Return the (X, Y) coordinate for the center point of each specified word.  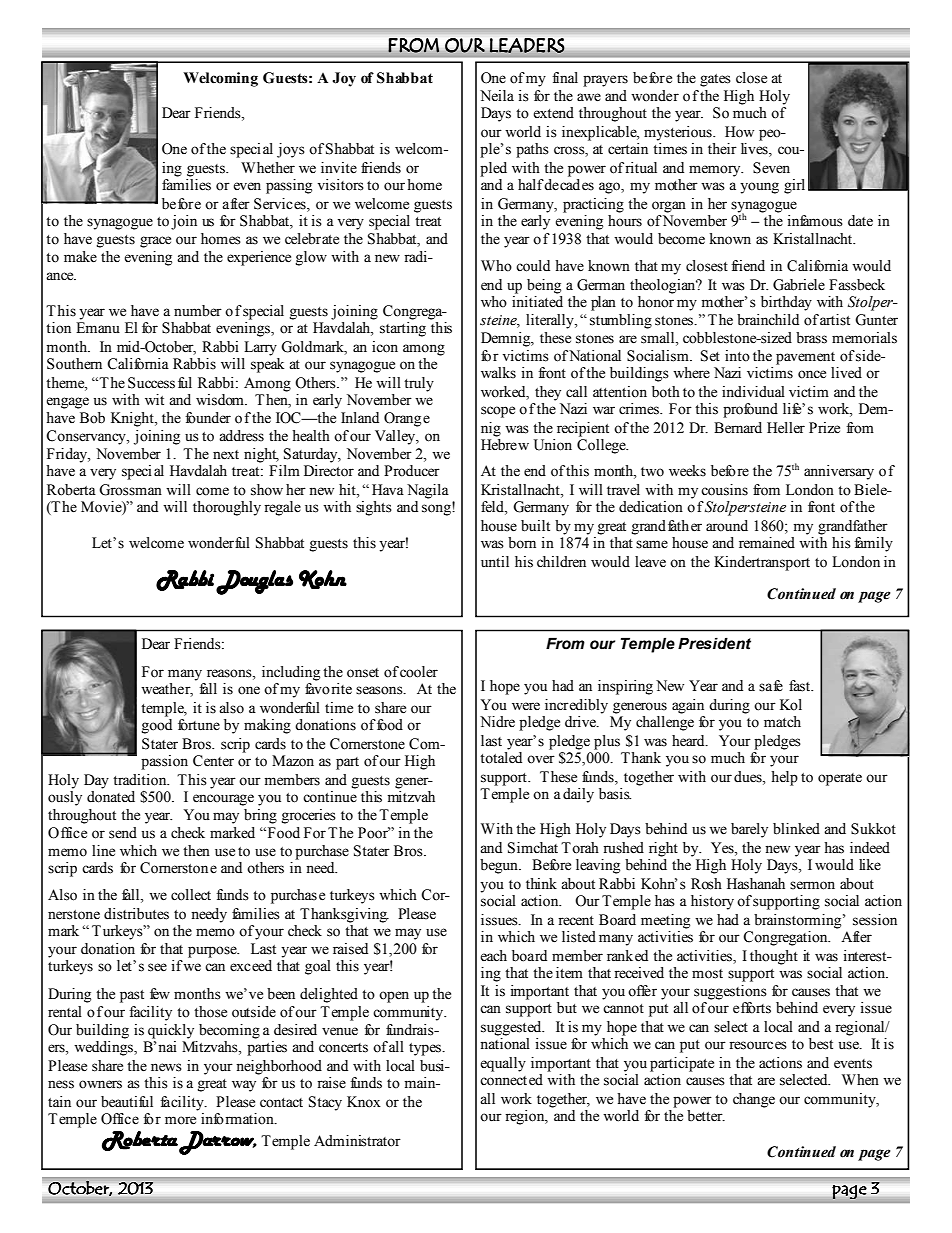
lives (755, 150)
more (180, 1120)
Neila (497, 96)
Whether (268, 168)
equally (503, 1064)
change (754, 1100)
